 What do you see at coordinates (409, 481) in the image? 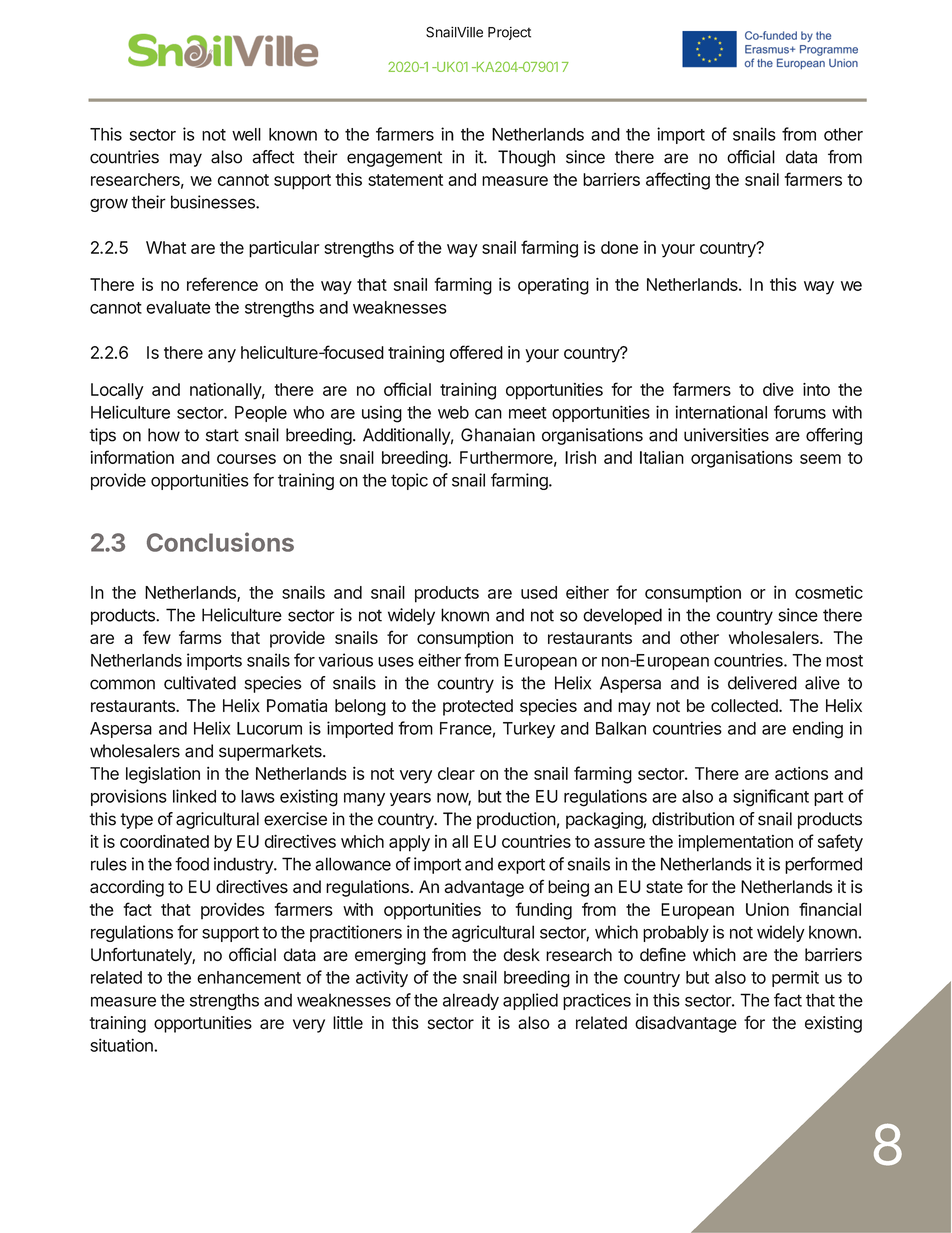
I see `topic` at bounding box center [409, 481].
